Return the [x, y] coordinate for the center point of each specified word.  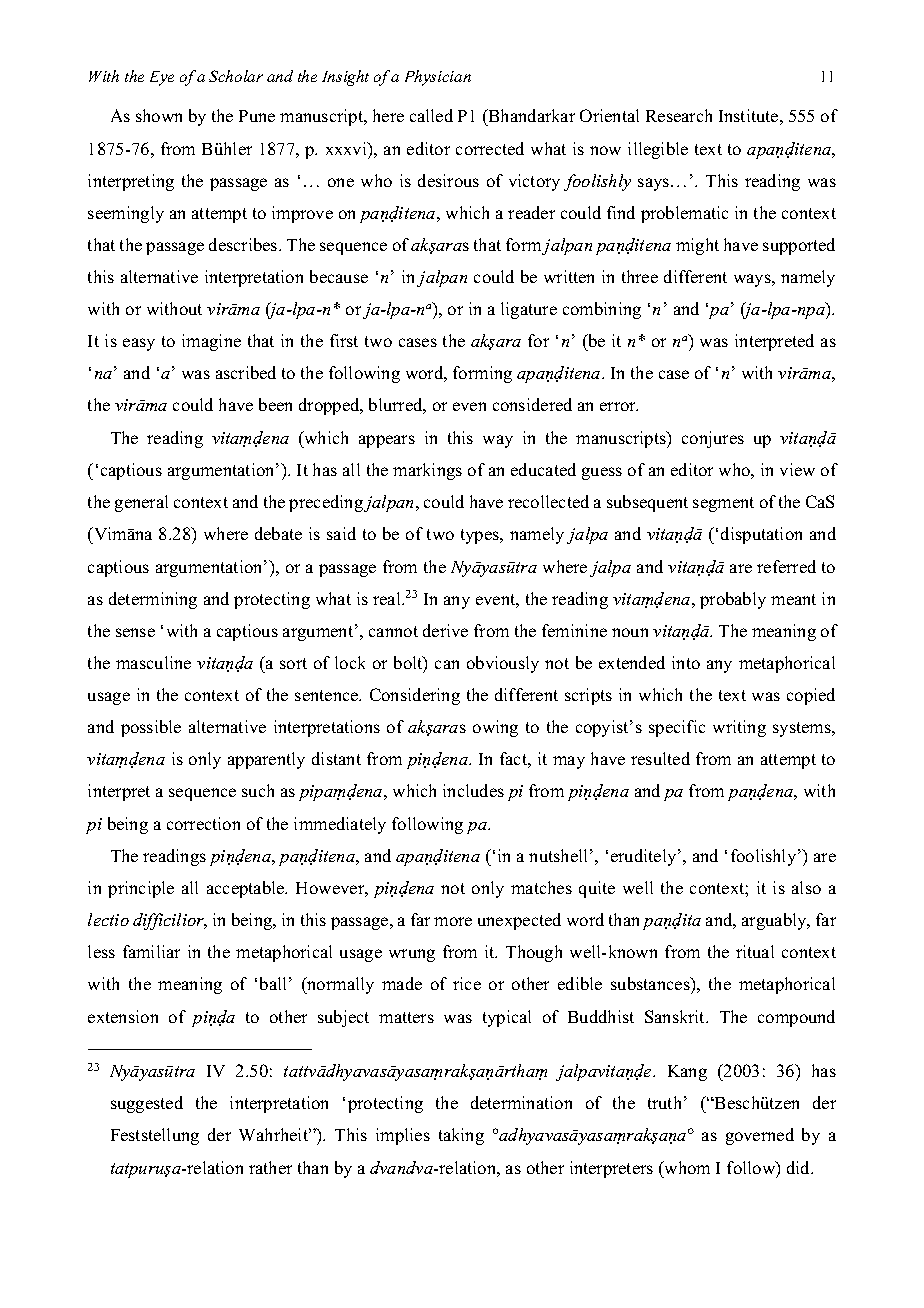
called [431, 115]
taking [461, 1136]
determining [153, 600]
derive [445, 630]
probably [733, 600]
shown [159, 115]
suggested [147, 1104]
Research [679, 115]
